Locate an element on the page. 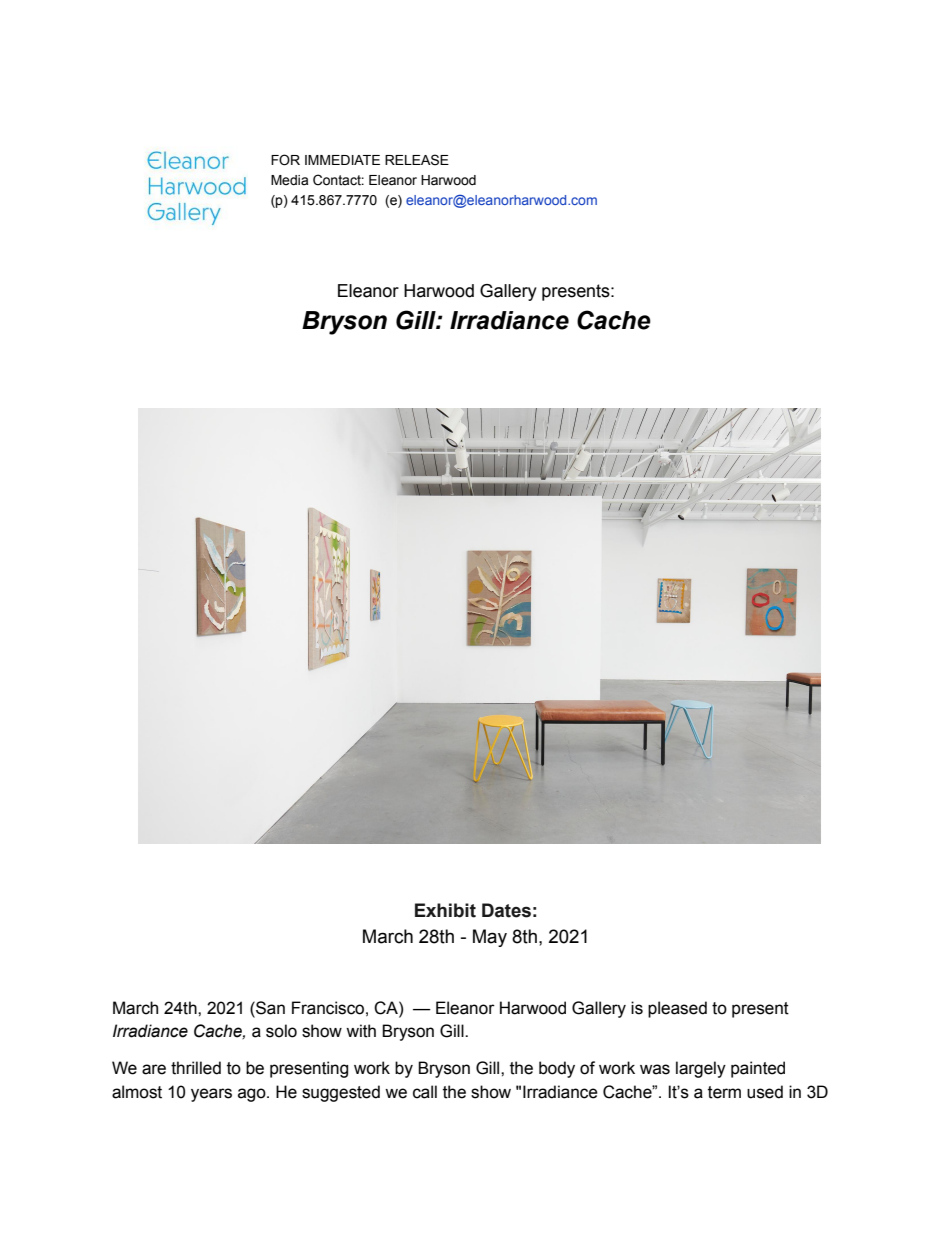 This document has width=952, height=1233. thrilled is located at coordinates (196, 1068).
